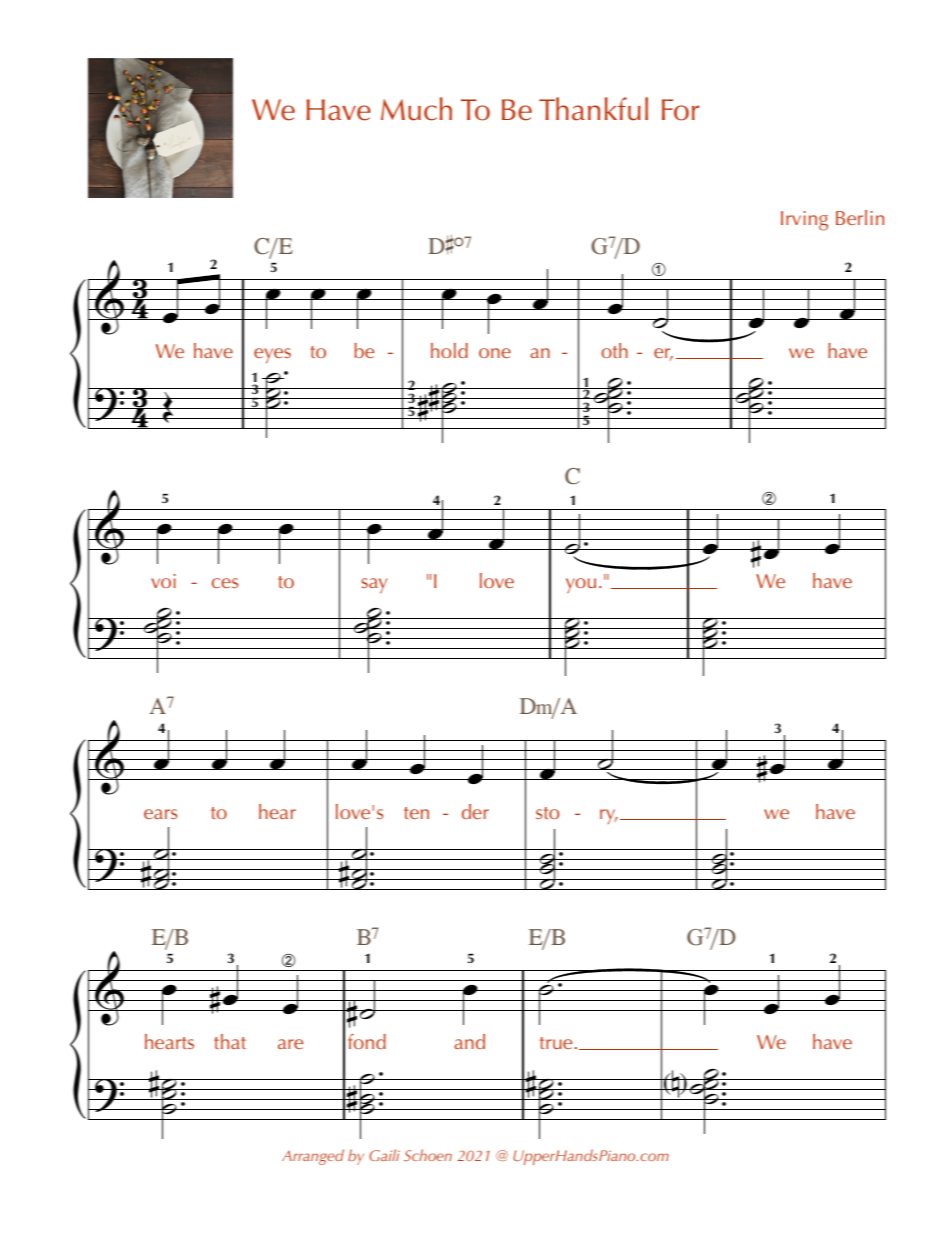 The width and height of the page is (952, 1233). What do you see at coordinates (225, 583) in the page?
I see `ces` at bounding box center [225, 583].
